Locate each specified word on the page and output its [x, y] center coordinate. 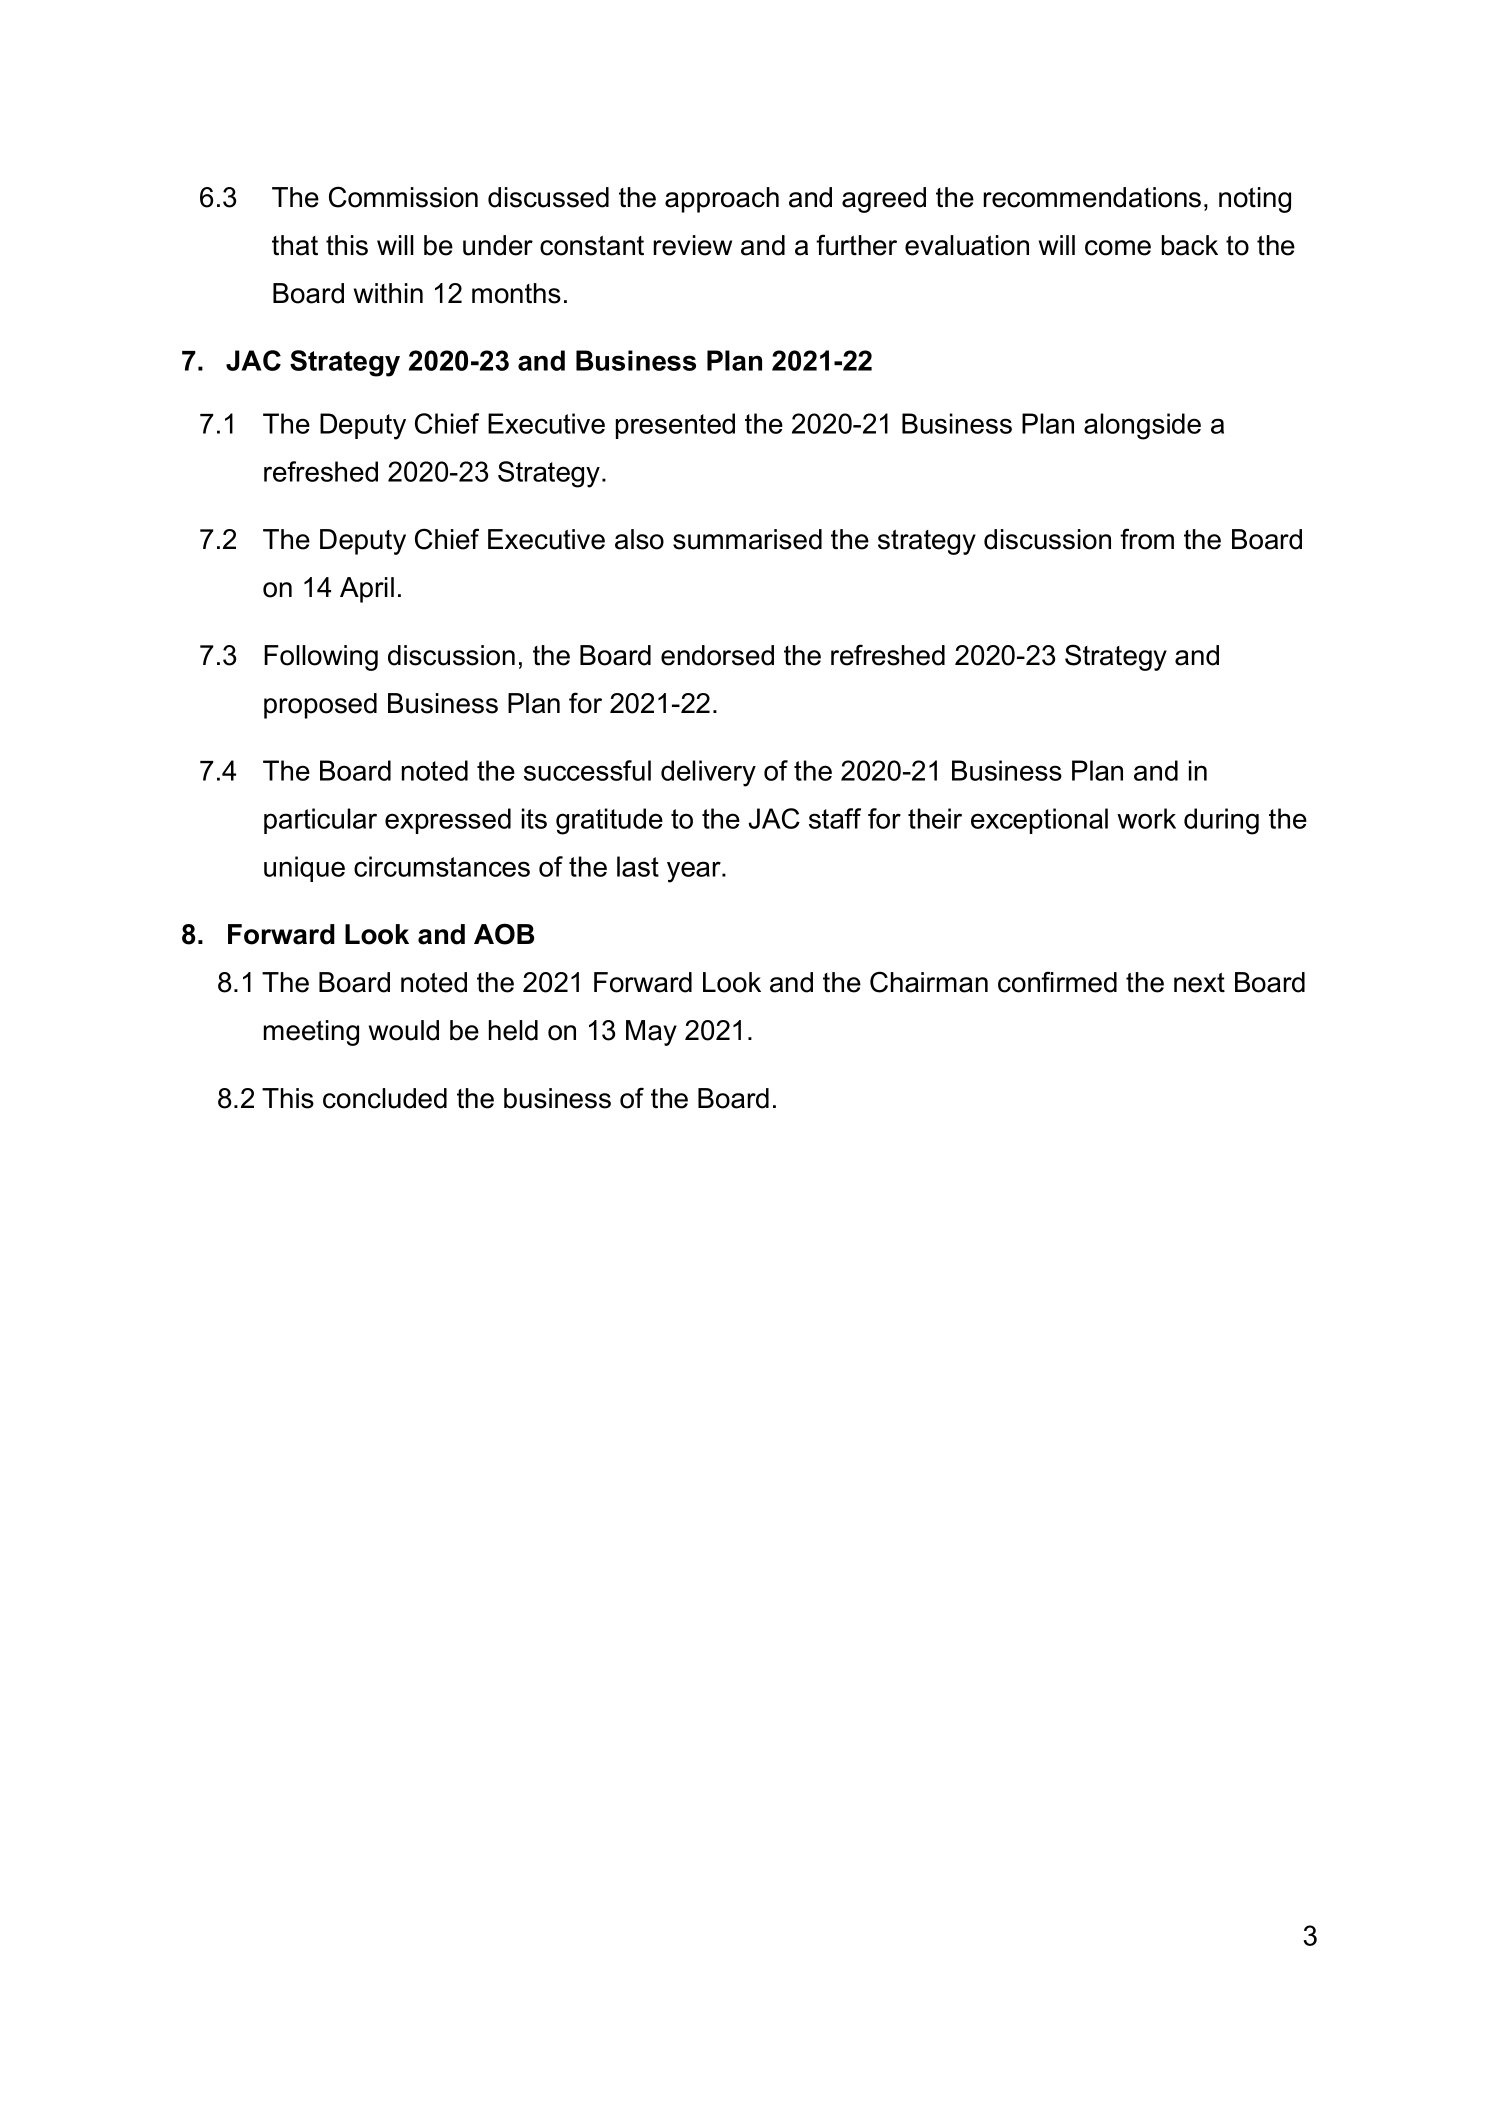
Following [321, 658]
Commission [403, 197]
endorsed [717, 655]
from [1147, 539]
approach [722, 200]
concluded [385, 1098]
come [1118, 248]
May [651, 1033]
